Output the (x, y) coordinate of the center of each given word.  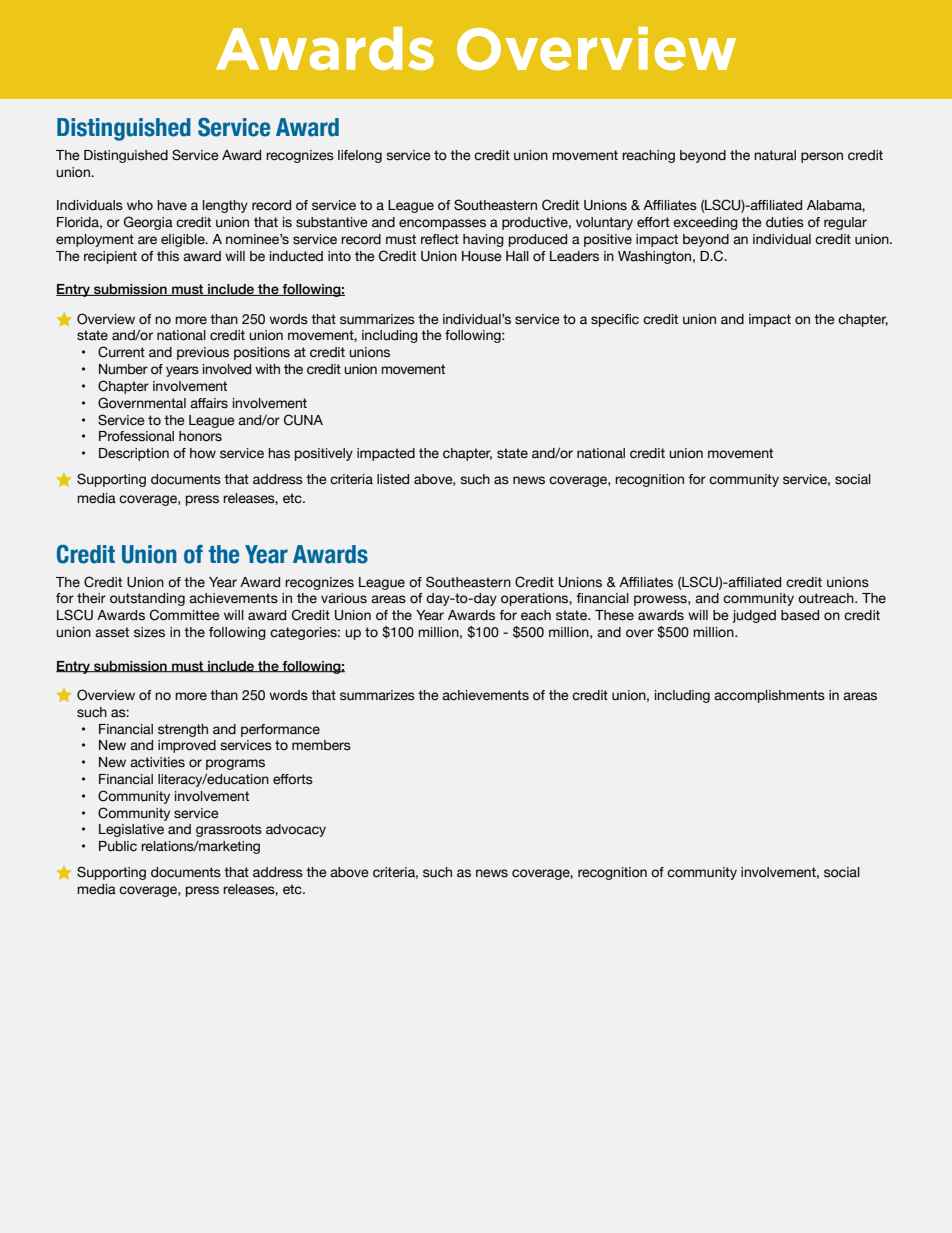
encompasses (442, 224)
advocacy (296, 830)
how (203, 453)
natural (775, 155)
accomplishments (769, 696)
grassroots (229, 830)
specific (615, 320)
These (614, 615)
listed (393, 479)
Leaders (574, 256)
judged (754, 616)
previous (203, 353)
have (172, 205)
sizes (149, 632)
